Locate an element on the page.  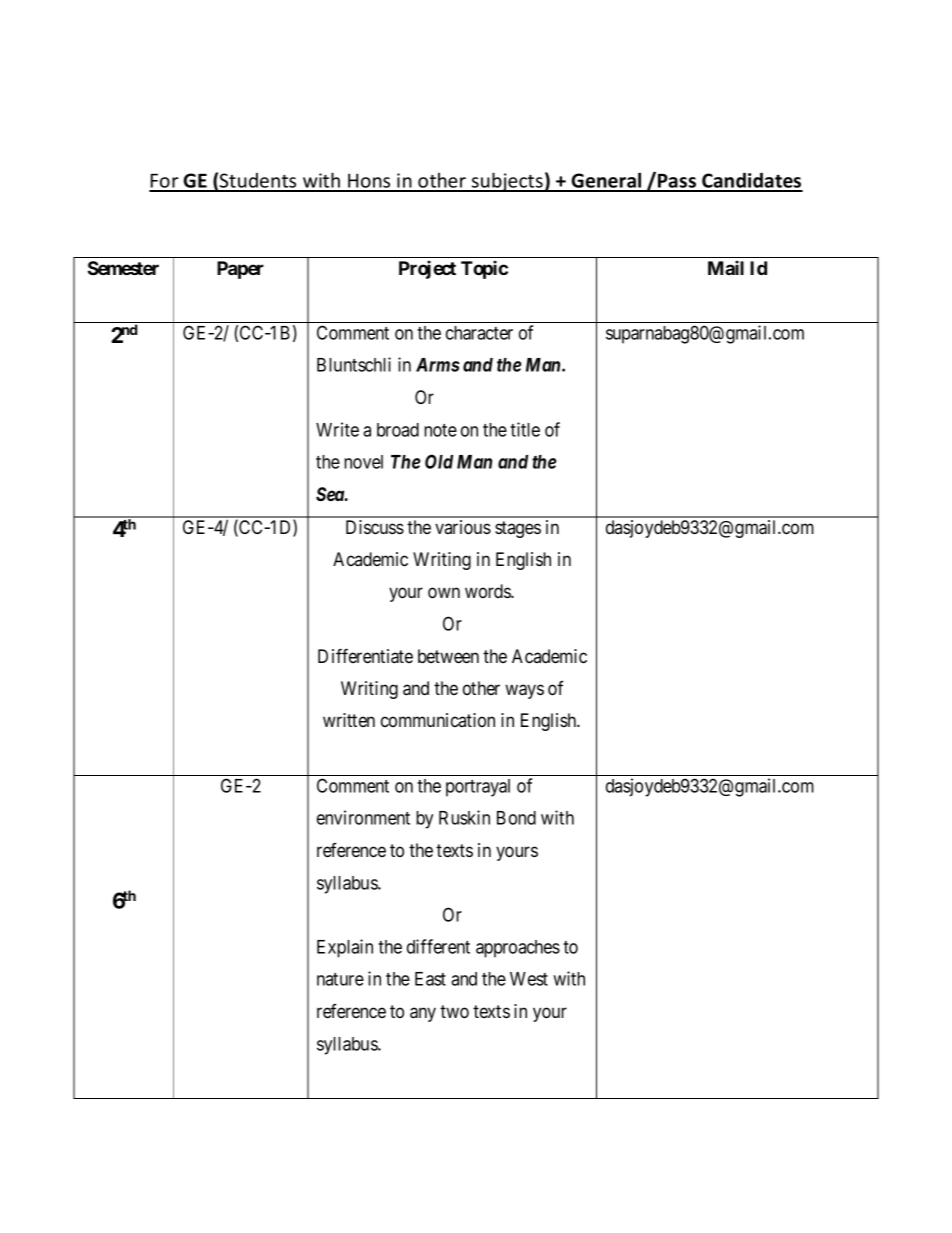
Paper is located at coordinates (240, 270).
